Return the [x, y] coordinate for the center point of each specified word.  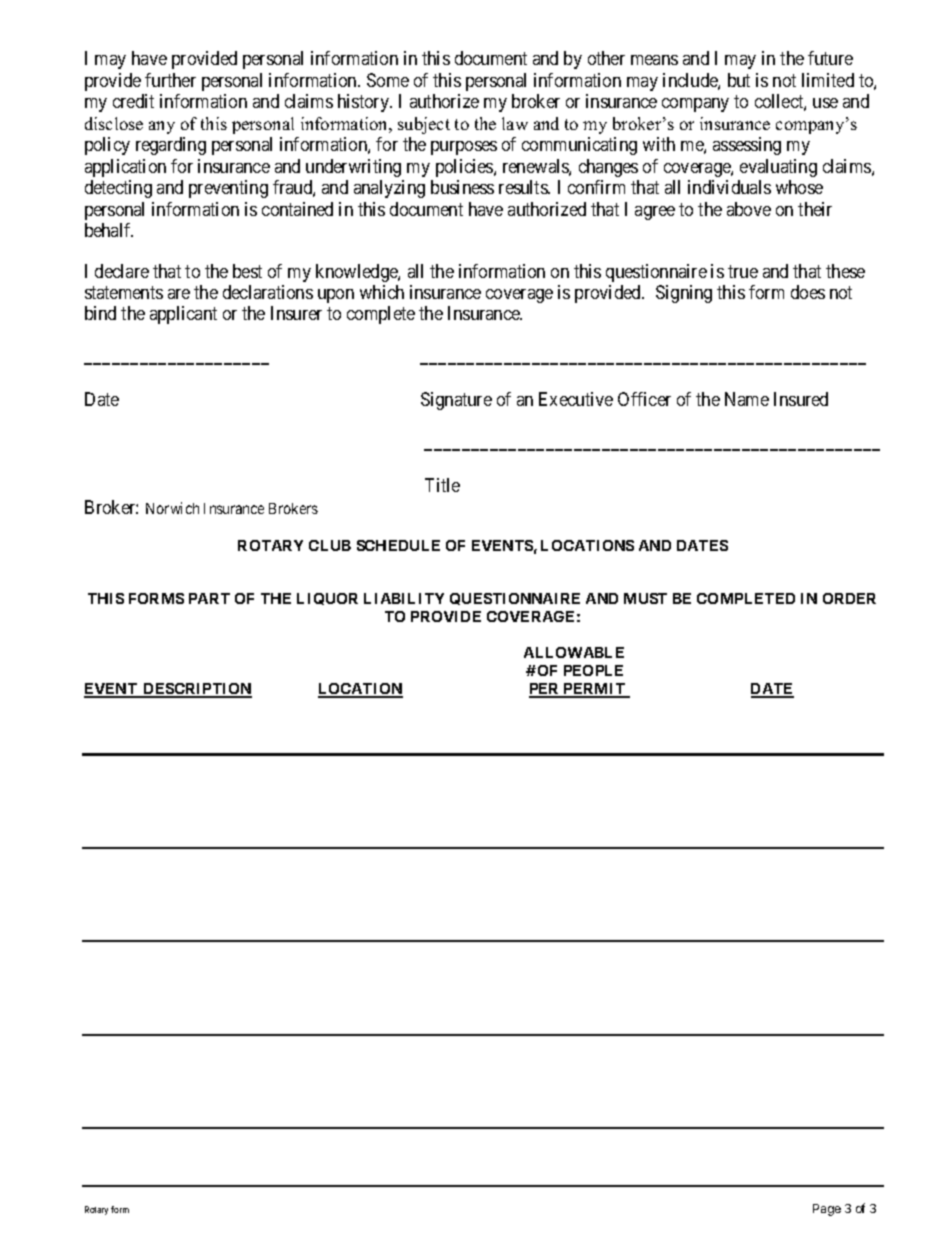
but [739, 80]
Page [827, 1210]
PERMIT [595, 690]
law [515, 123]
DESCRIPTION [197, 690]
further [170, 80]
